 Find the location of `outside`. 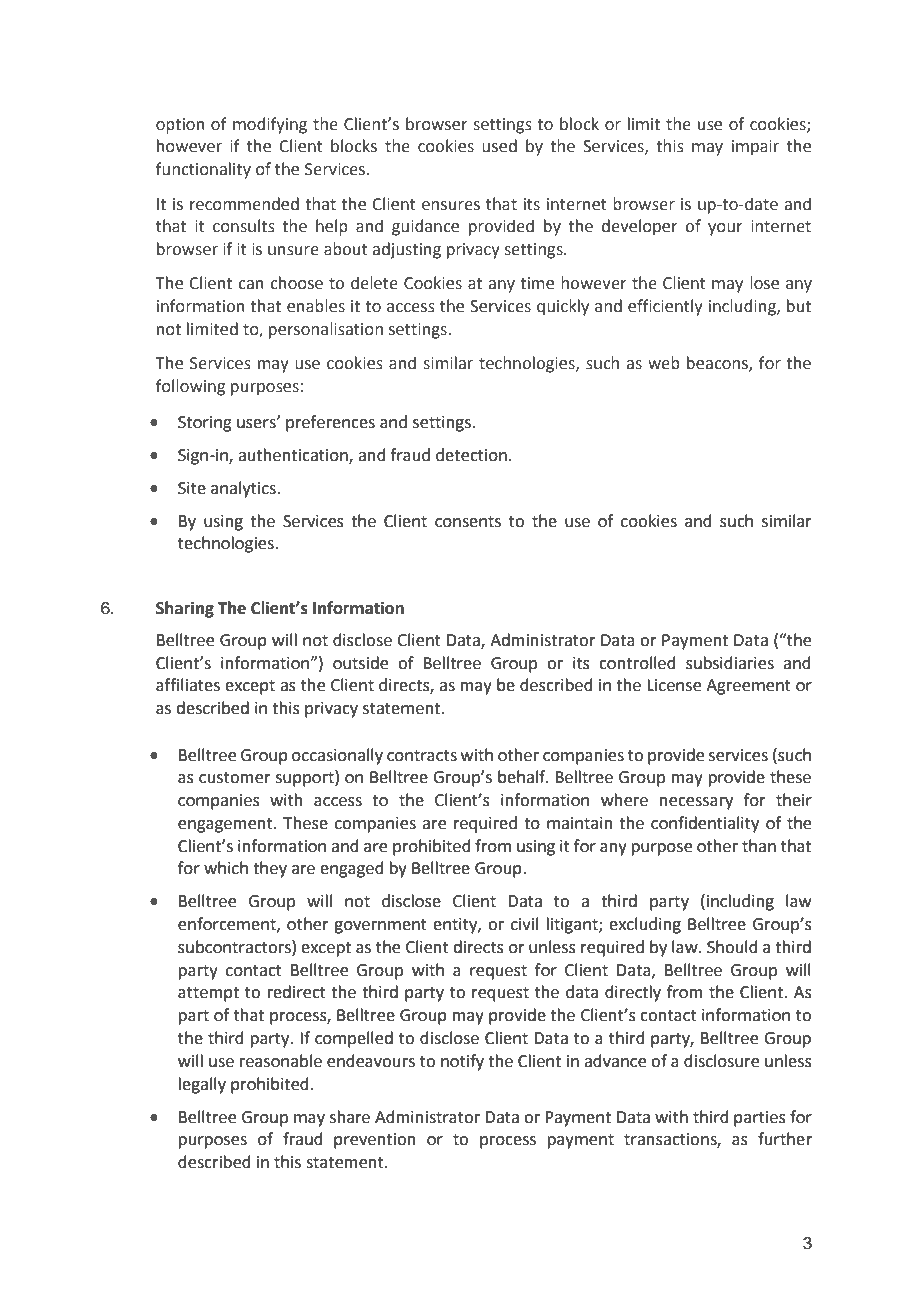

outside is located at coordinates (360, 663).
